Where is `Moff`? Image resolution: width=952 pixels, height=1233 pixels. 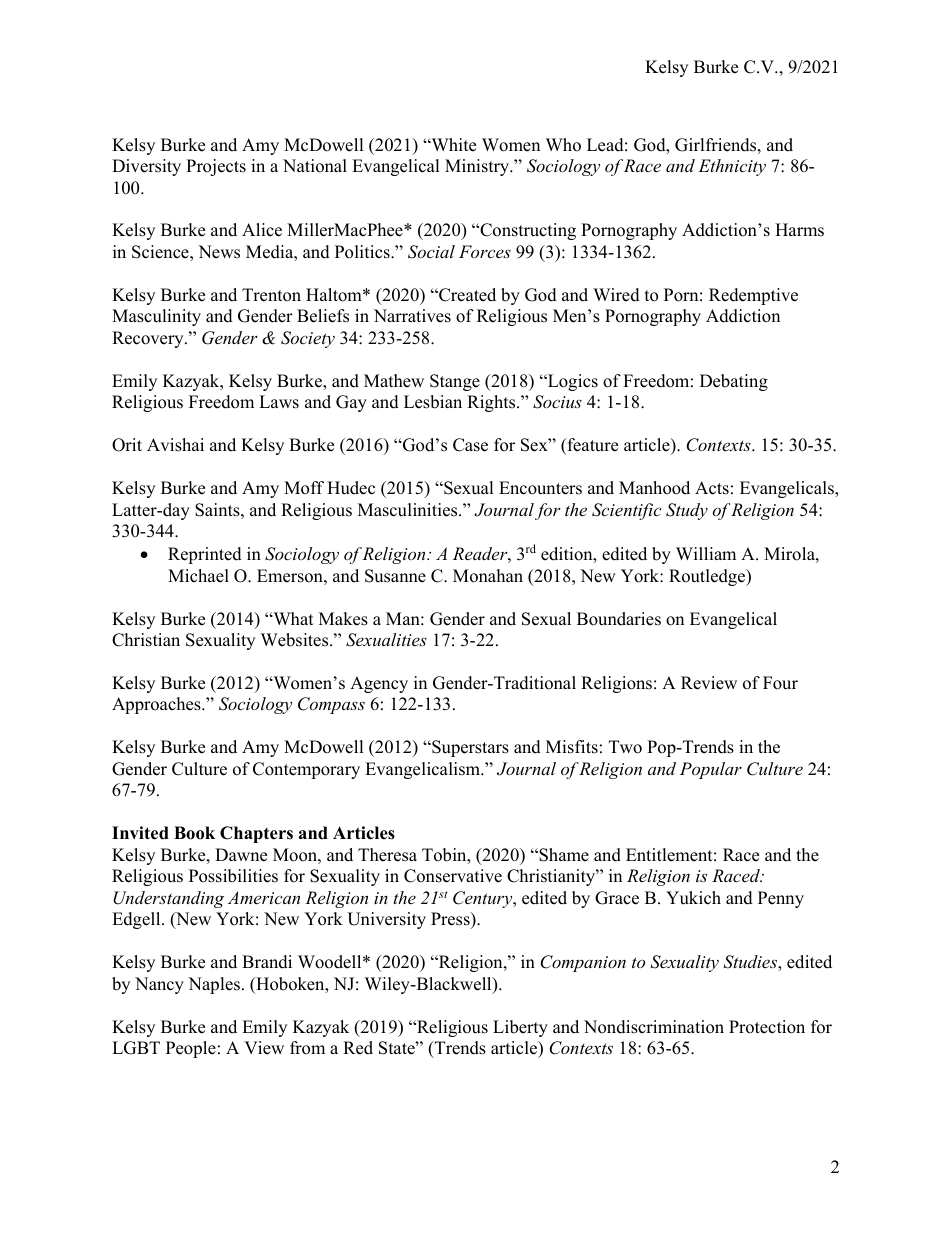 Moff is located at coordinates (304, 488).
